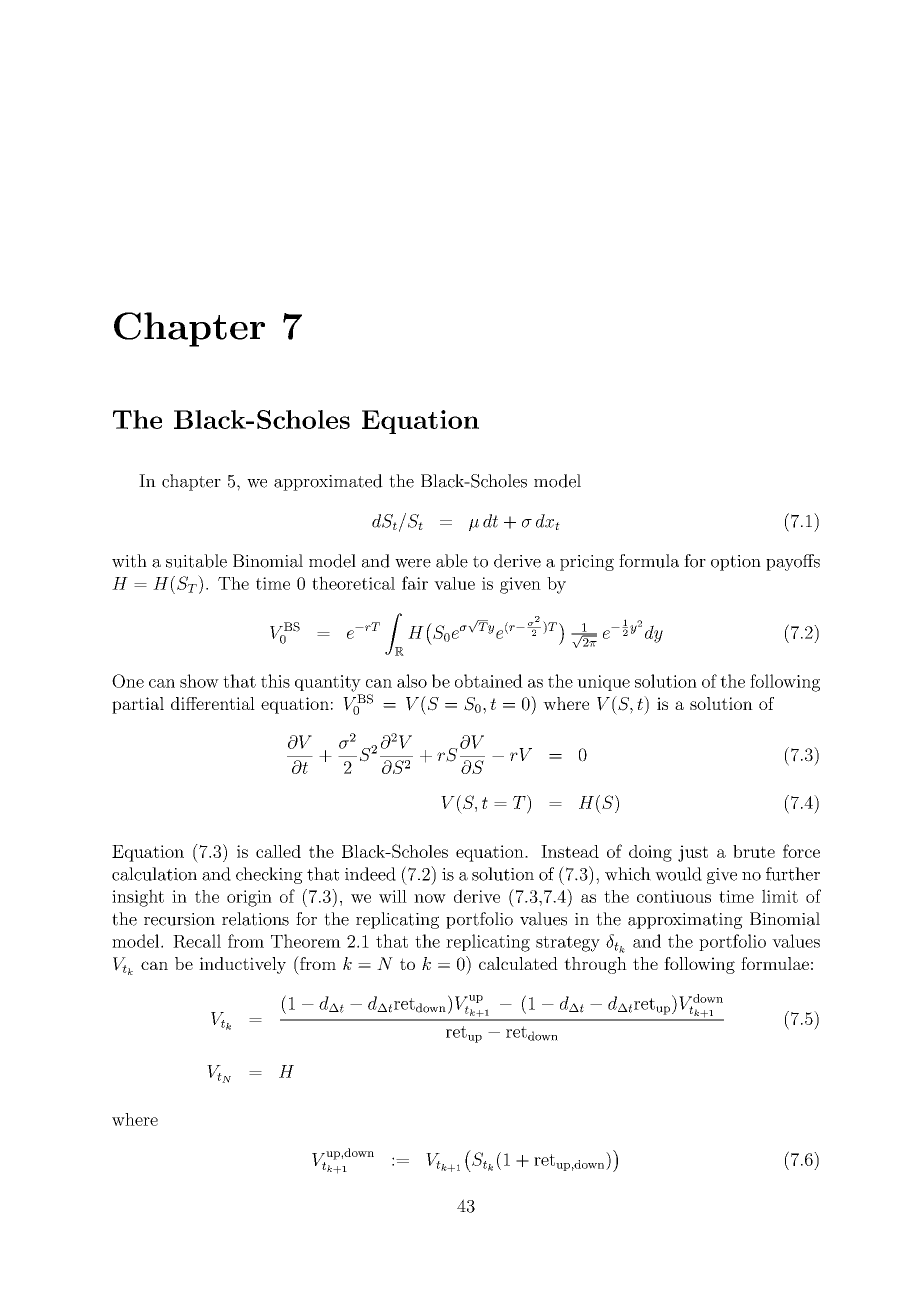 The image size is (924, 1308). I want to click on calculated, so click(518, 963).
